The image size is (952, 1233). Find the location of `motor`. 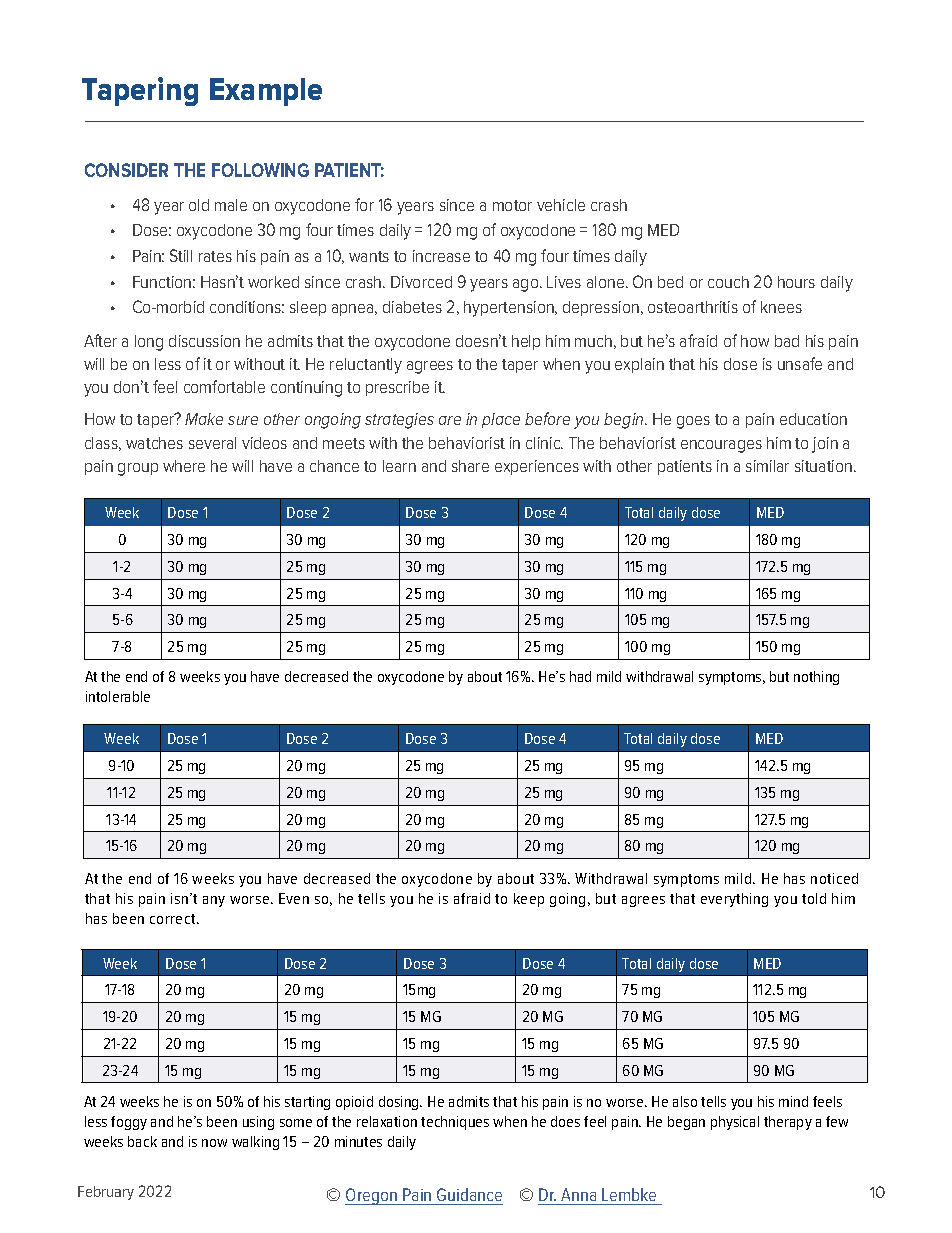

motor is located at coordinates (512, 205).
